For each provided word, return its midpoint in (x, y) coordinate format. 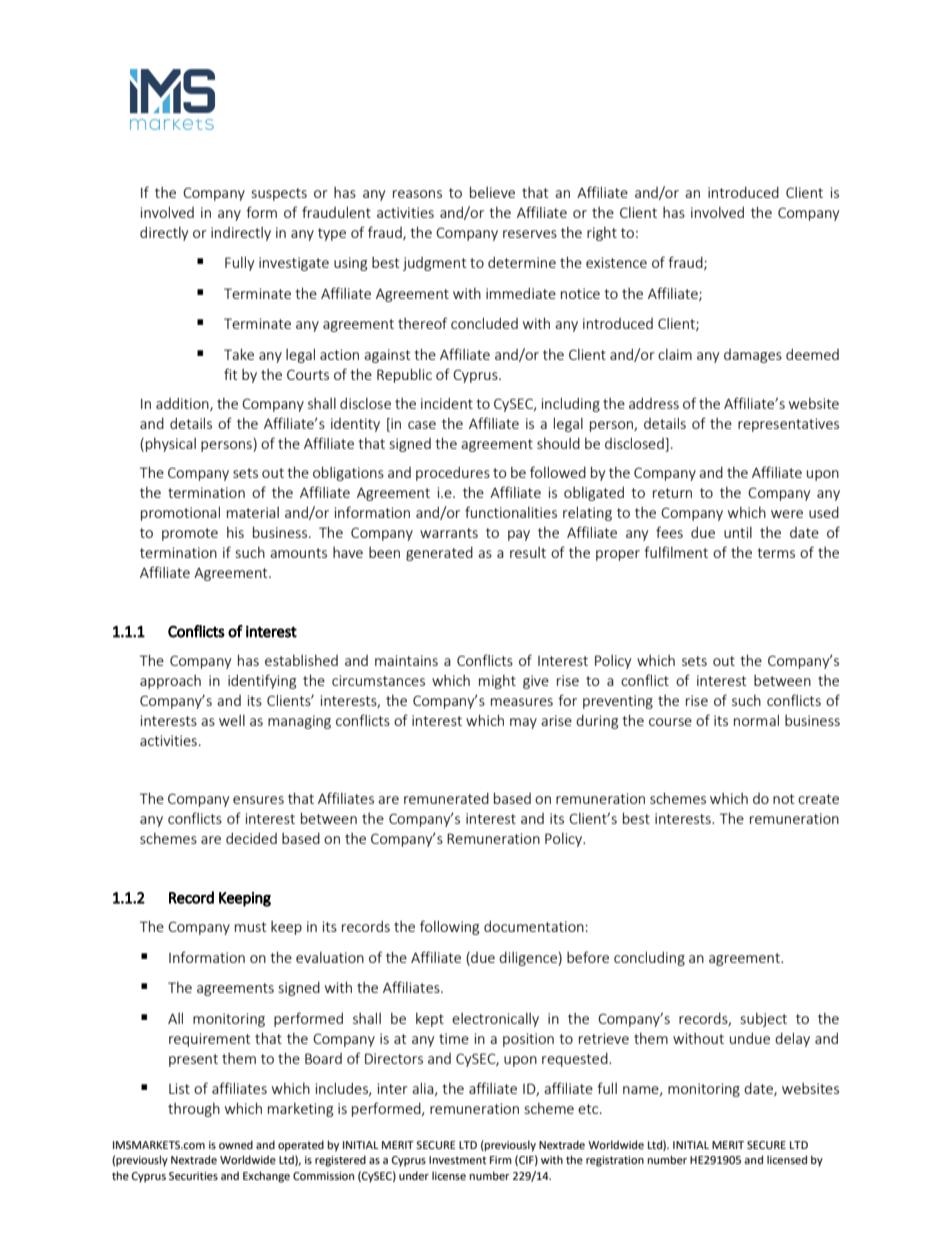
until (738, 532)
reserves (530, 234)
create (818, 799)
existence (616, 262)
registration (615, 1161)
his (235, 532)
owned (236, 1144)
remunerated (446, 798)
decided (251, 838)
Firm (501, 1160)
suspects (279, 194)
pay (519, 535)
